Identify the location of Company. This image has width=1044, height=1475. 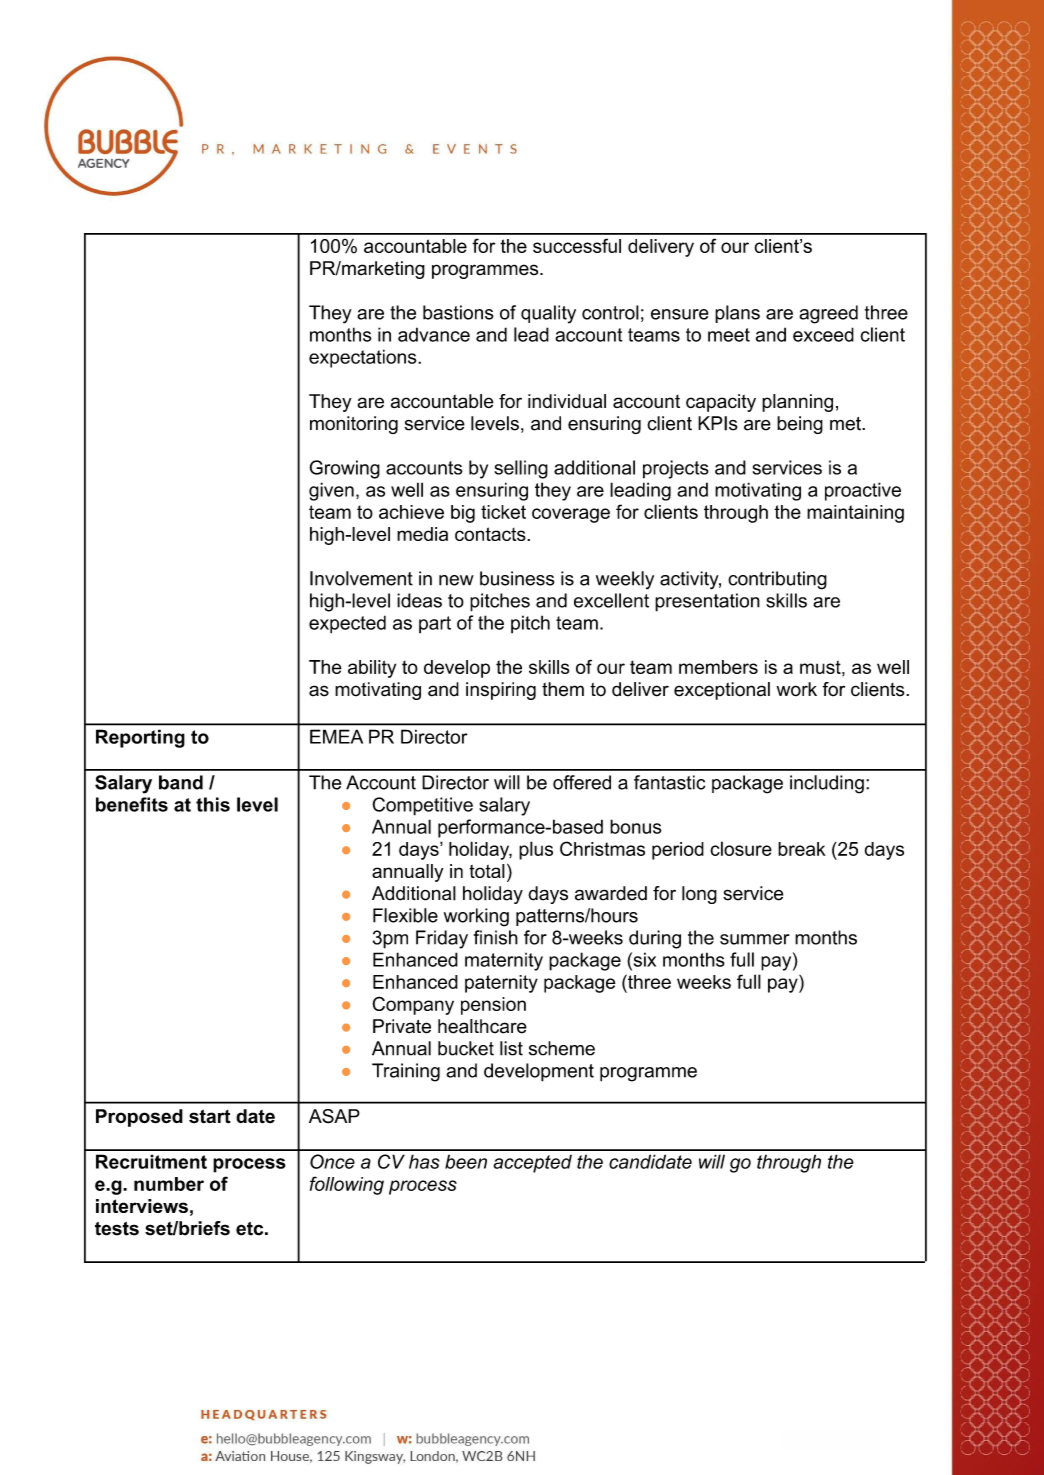
(413, 1005).
